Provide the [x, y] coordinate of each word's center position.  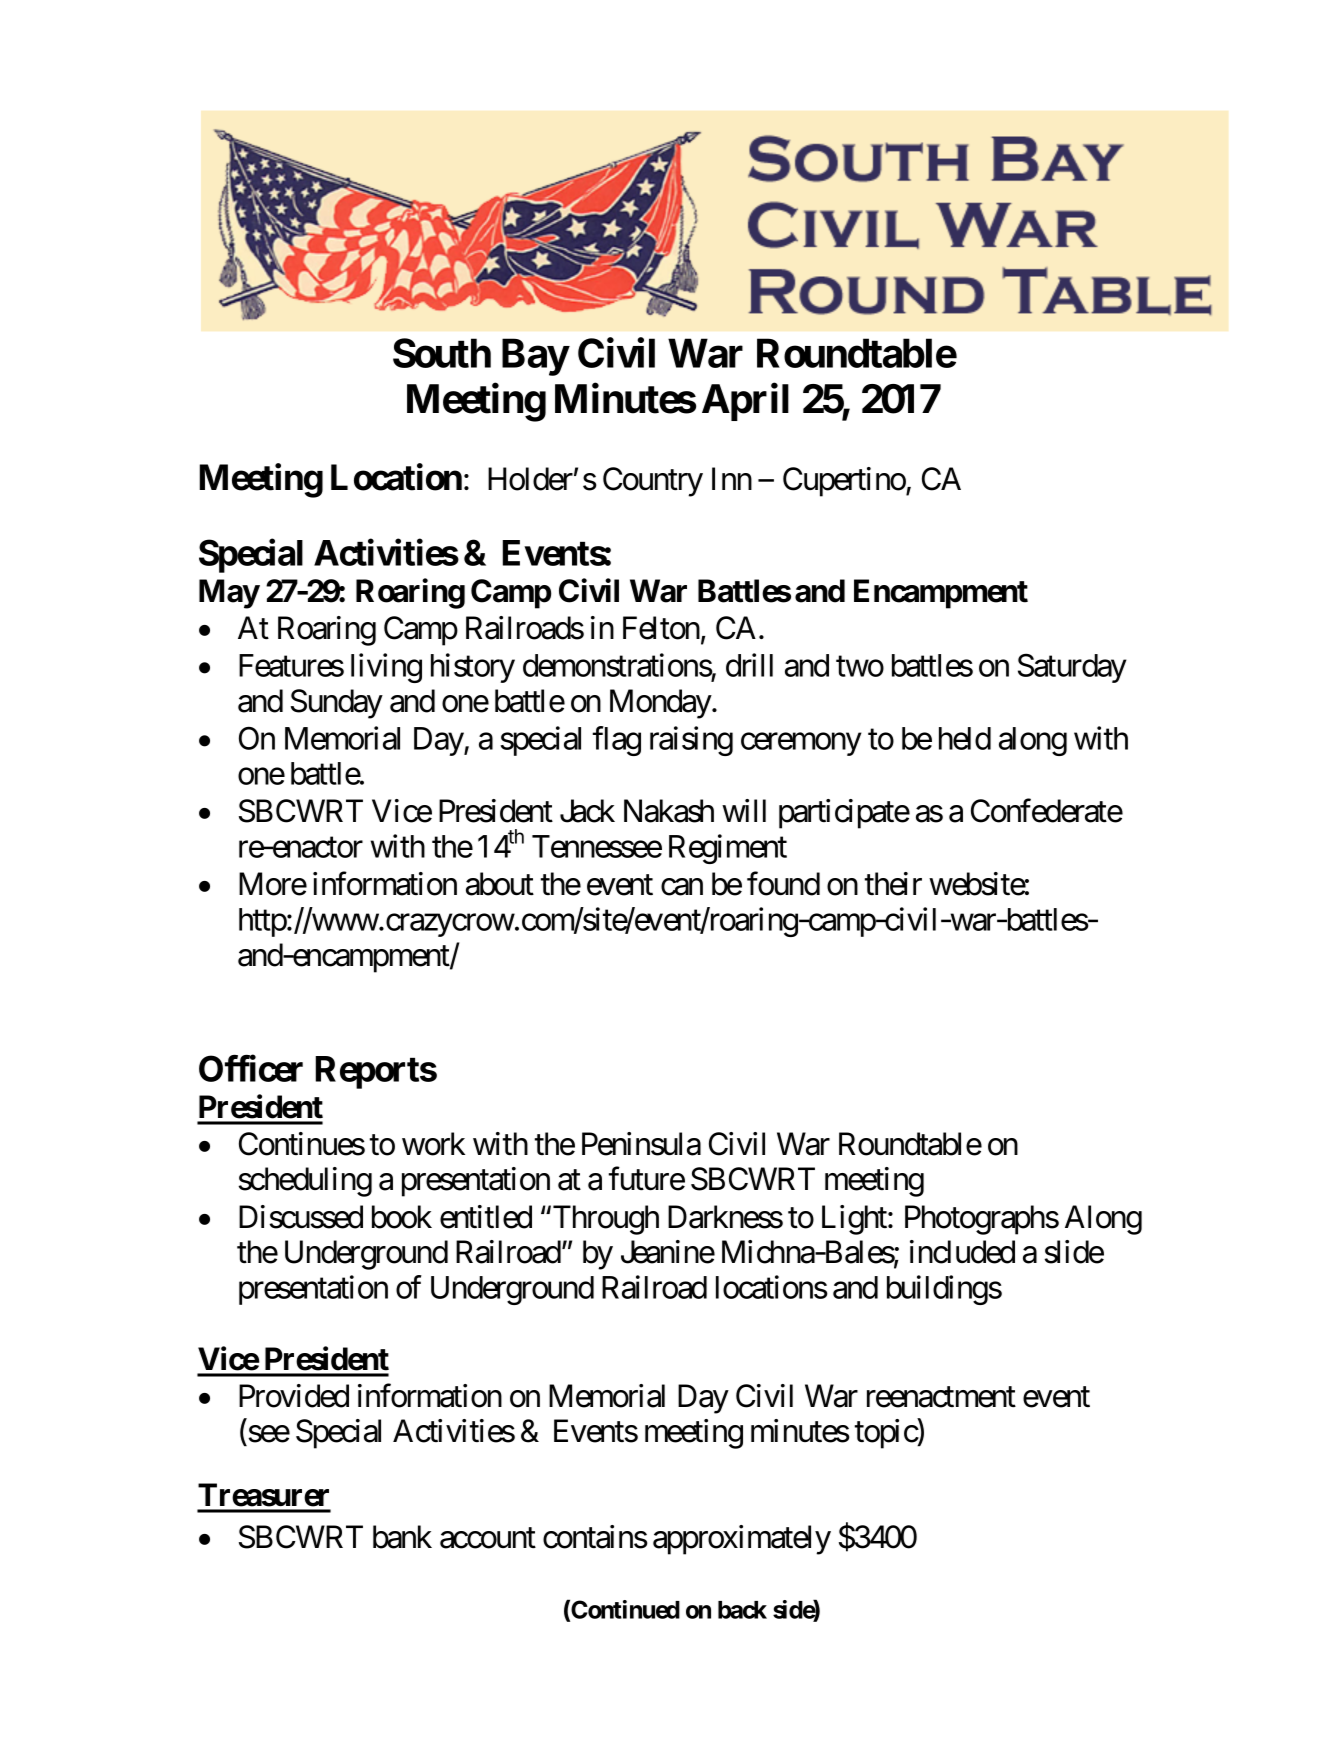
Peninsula [641, 1144]
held [965, 738]
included [962, 1252]
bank [402, 1537]
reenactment [941, 1397]
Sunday [337, 704]
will [744, 810]
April [745, 402]
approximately [742, 1540]
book [402, 1217]
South [442, 353]
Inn [732, 478]
